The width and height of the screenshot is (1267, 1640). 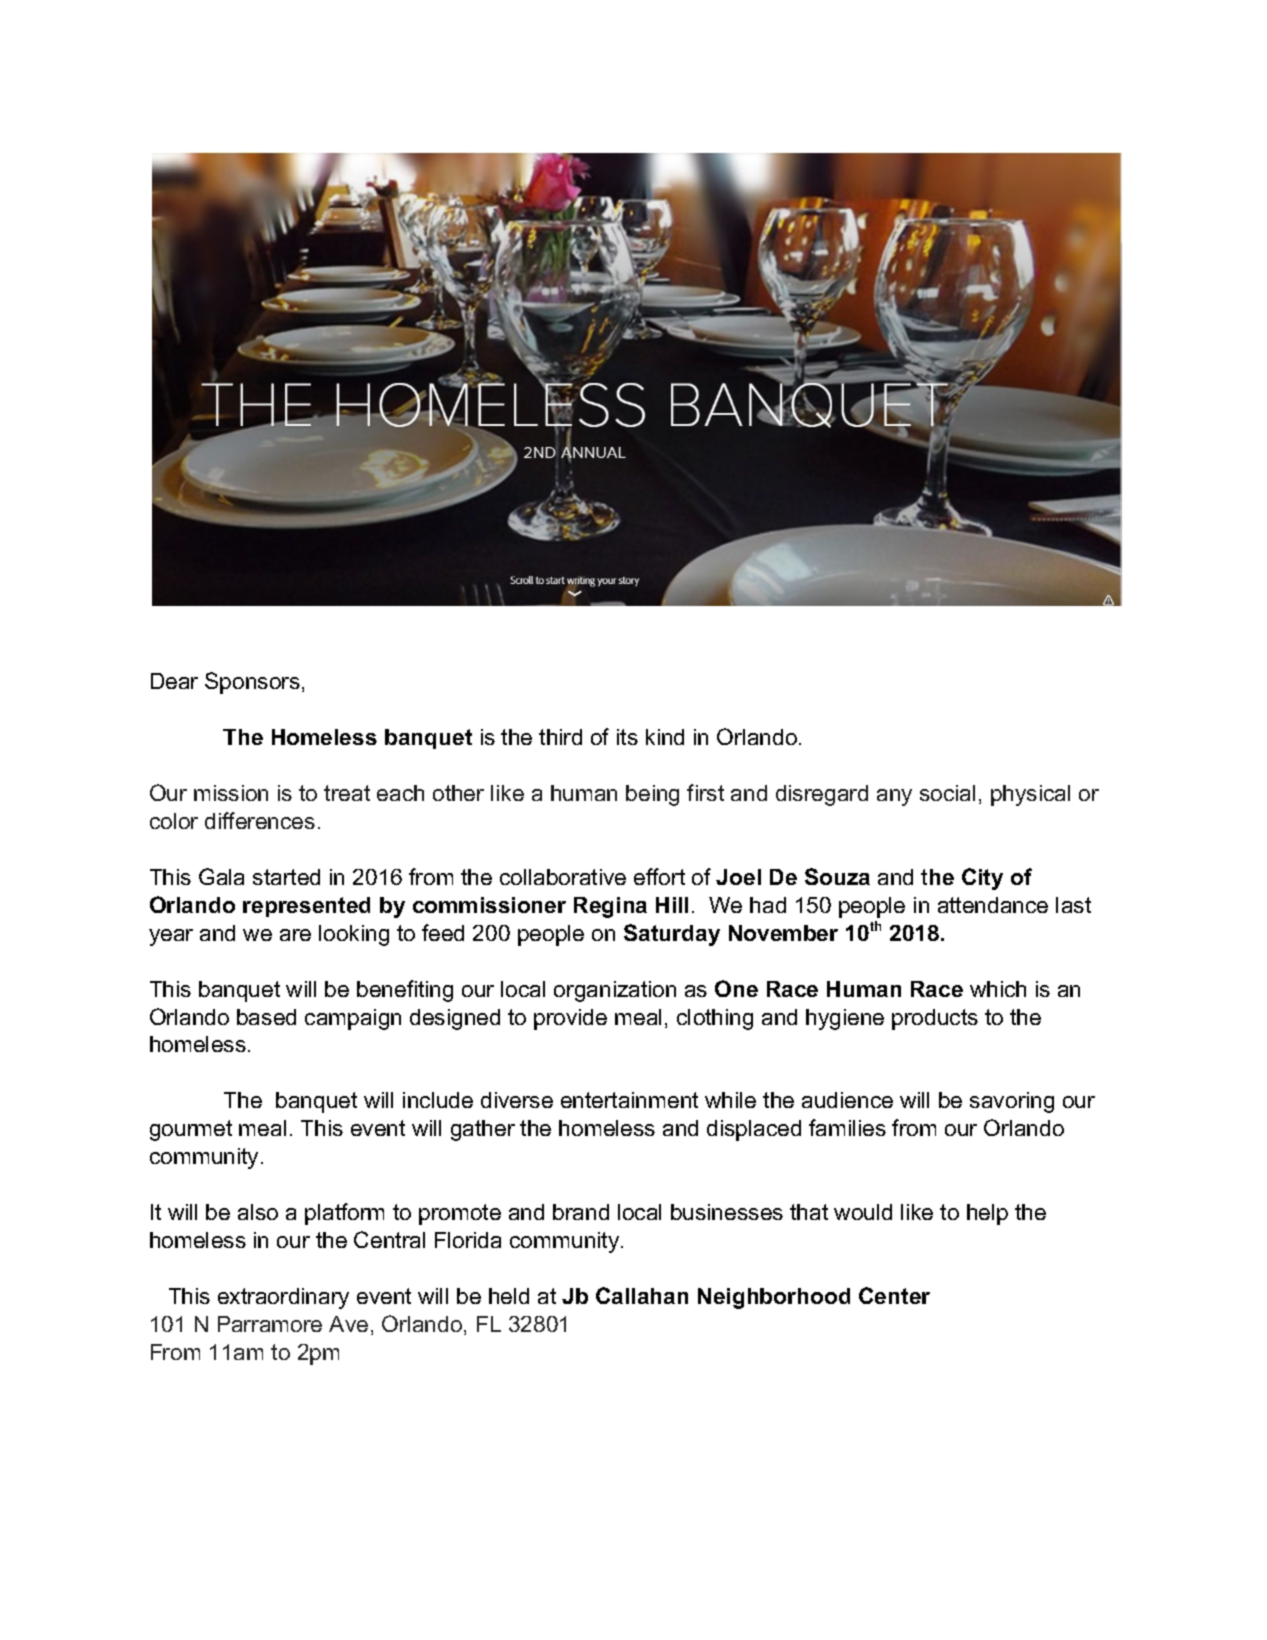 I want to click on extraordinary, so click(x=283, y=1298).
